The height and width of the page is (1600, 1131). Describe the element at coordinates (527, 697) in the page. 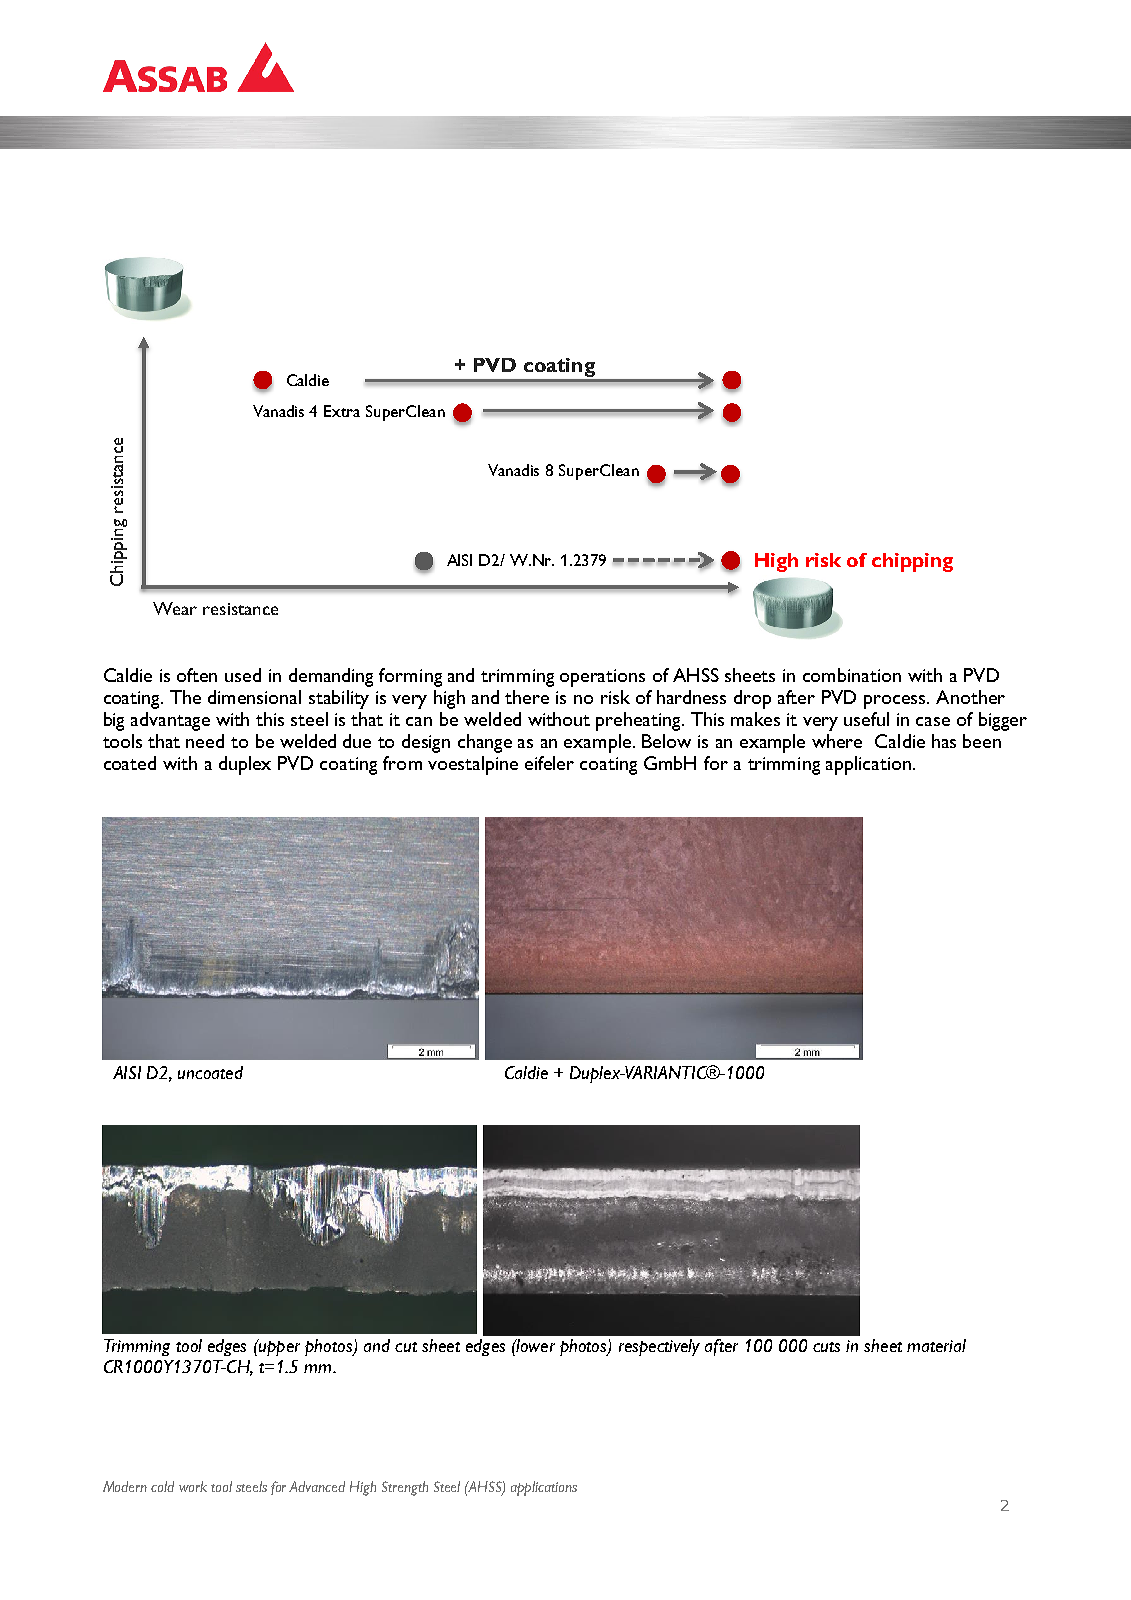

I see `there` at that location.
